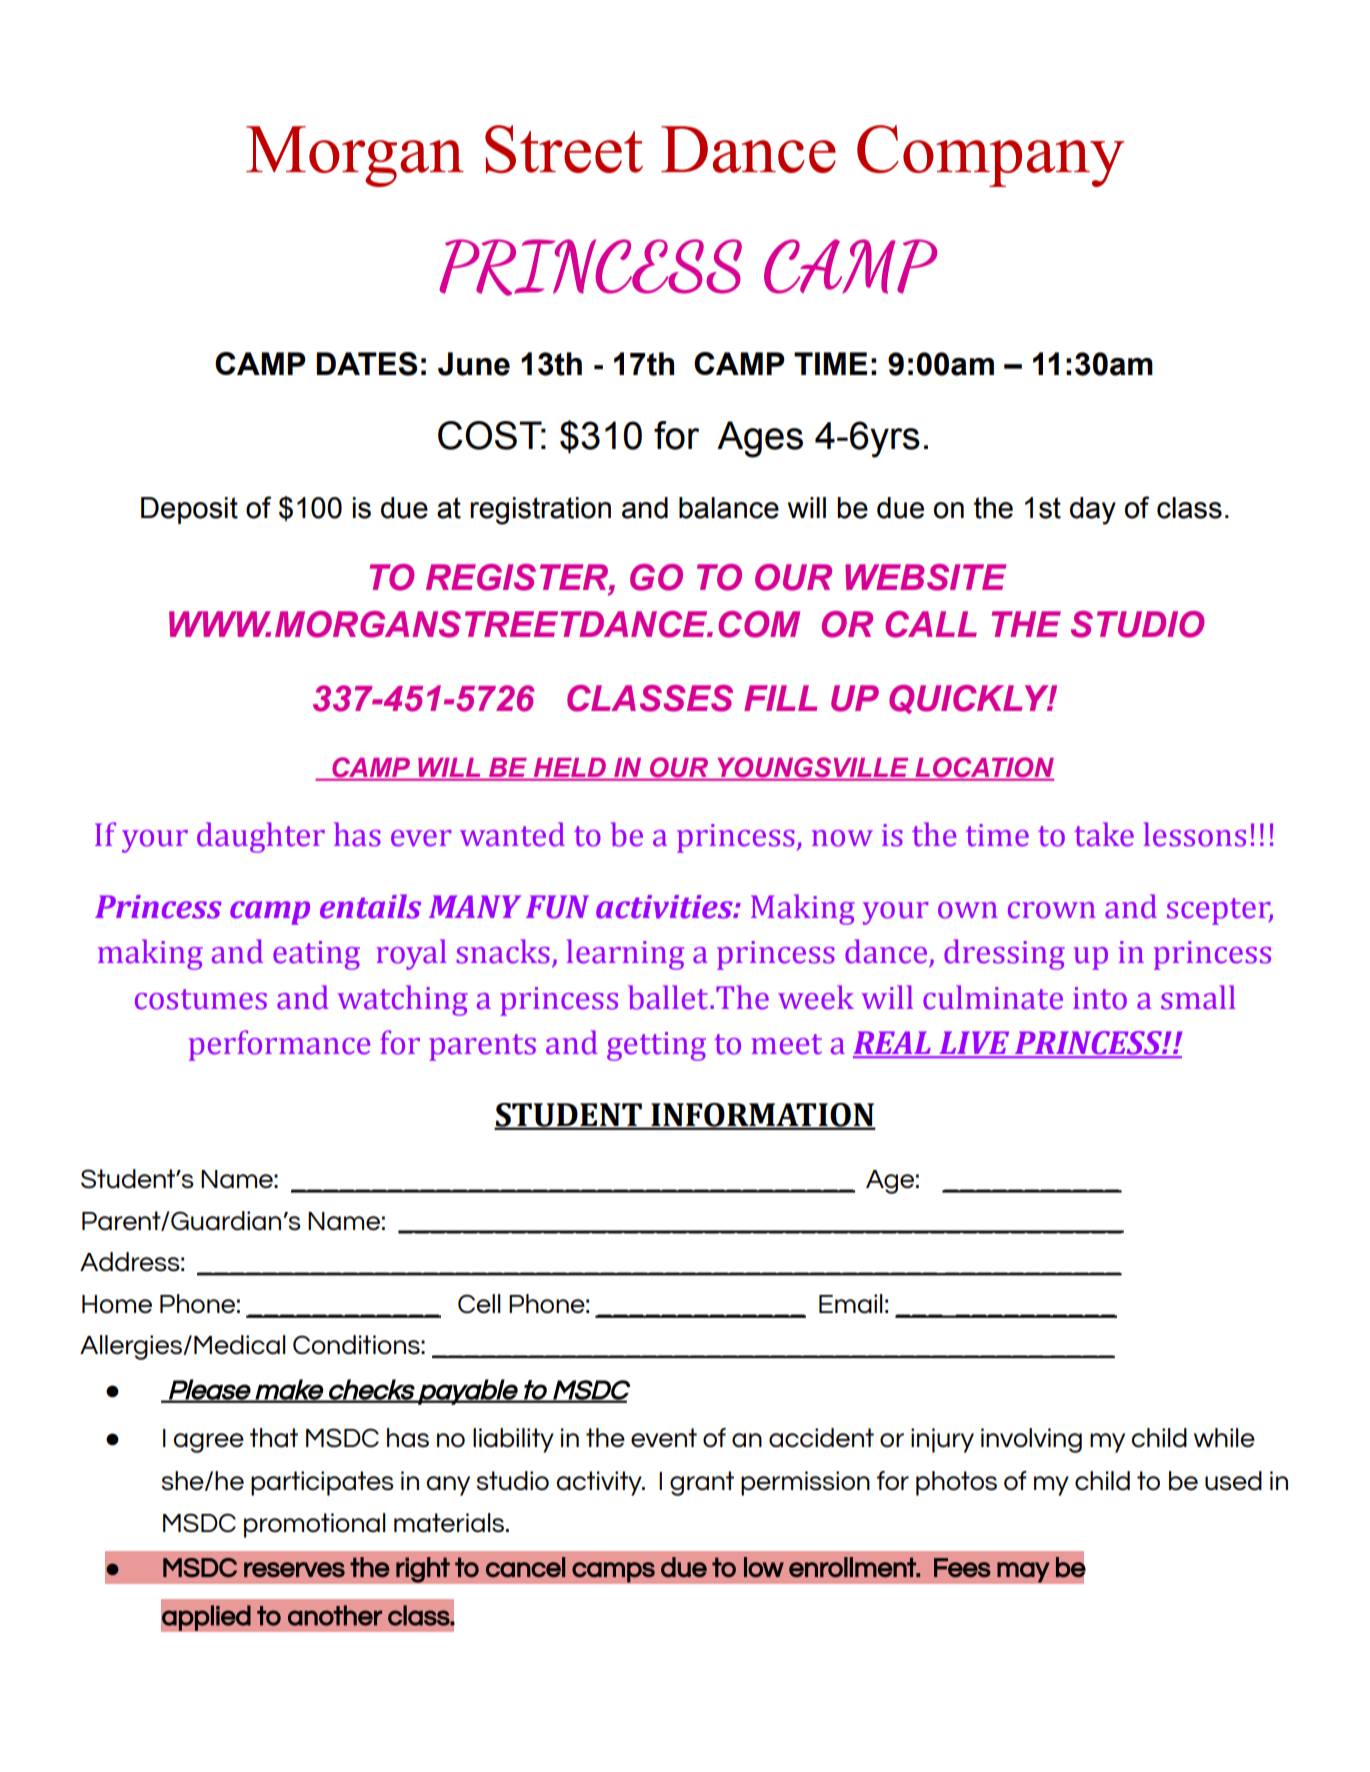 This page has width=1370, height=1772. I want to click on FILL, so click(780, 698).
